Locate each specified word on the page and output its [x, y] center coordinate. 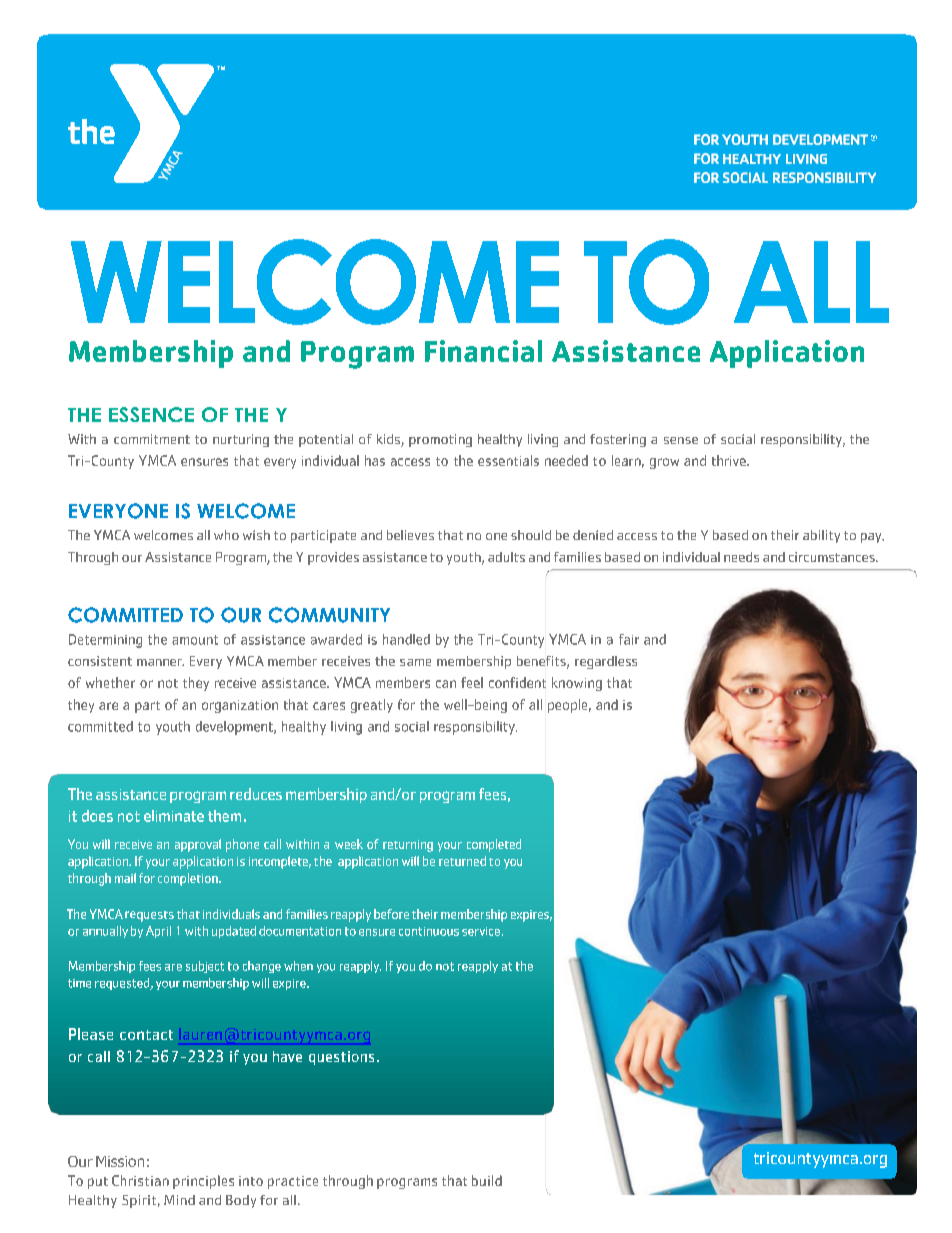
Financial [483, 351]
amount [195, 640]
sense [681, 440]
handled [406, 639]
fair [629, 639]
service [481, 931]
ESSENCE [151, 414]
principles [203, 1182]
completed [494, 845]
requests [149, 916]
